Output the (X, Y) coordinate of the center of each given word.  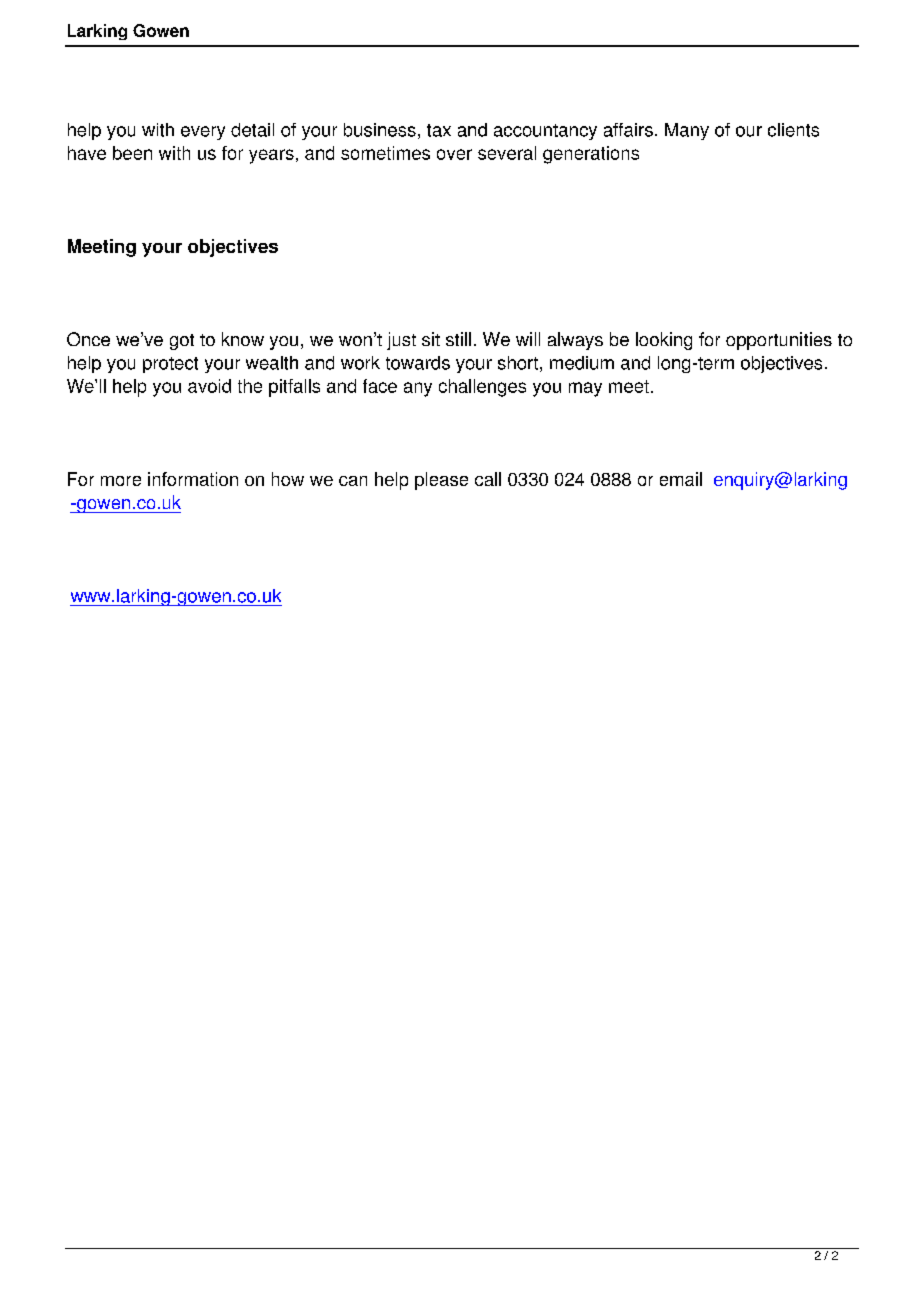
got (182, 342)
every (203, 133)
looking (664, 341)
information (193, 479)
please (441, 481)
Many (687, 131)
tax (439, 130)
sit (431, 339)
